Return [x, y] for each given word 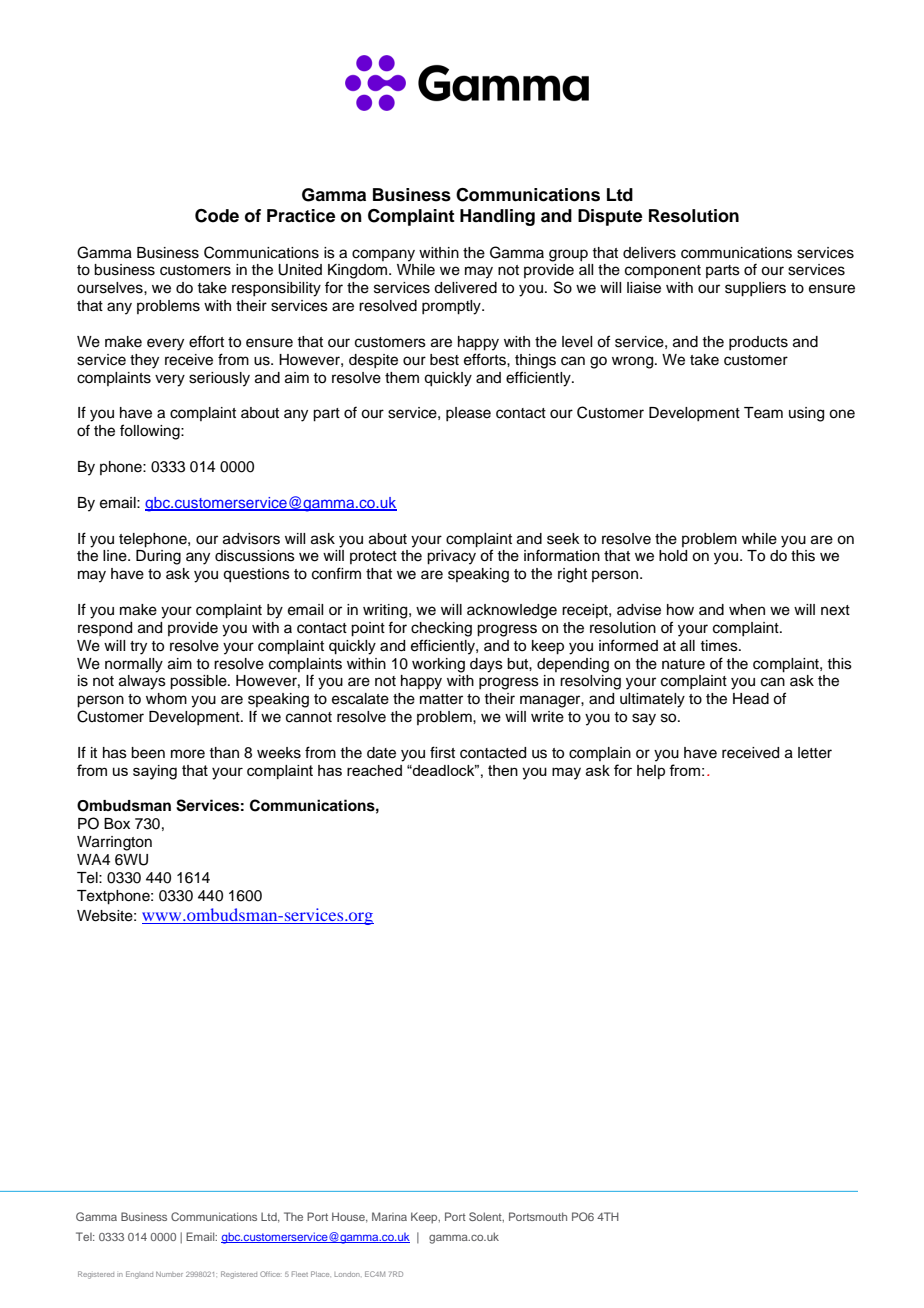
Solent [486, 1217]
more [188, 754]
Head [751, 699]
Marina [389, 1216]
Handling [497, 217]
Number [169, 1274]
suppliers [755, 289]
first [442, 752]
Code [217, 216]
